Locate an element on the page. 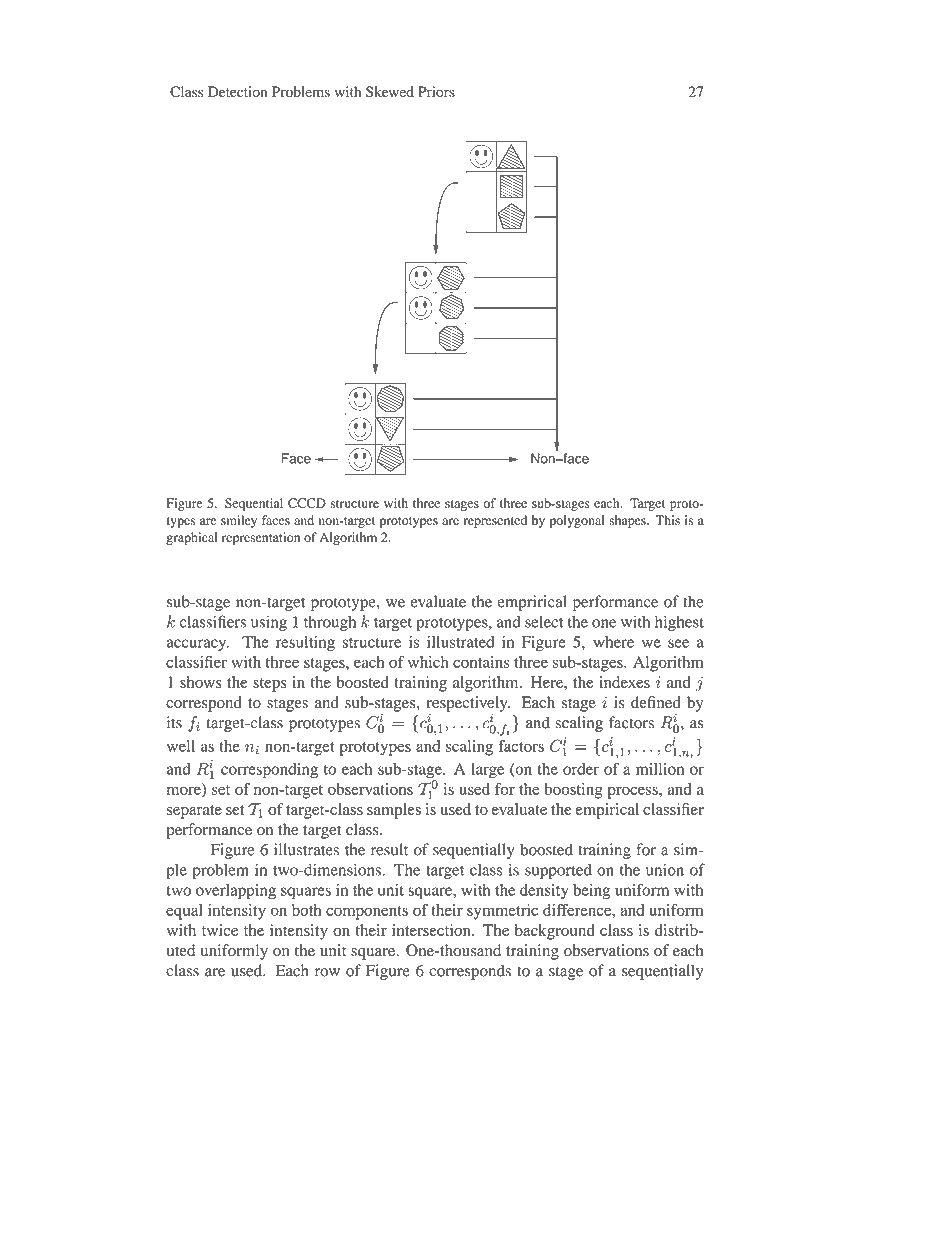 The image size is (952, 1233). shapes is located at coordinates (628, 521).
